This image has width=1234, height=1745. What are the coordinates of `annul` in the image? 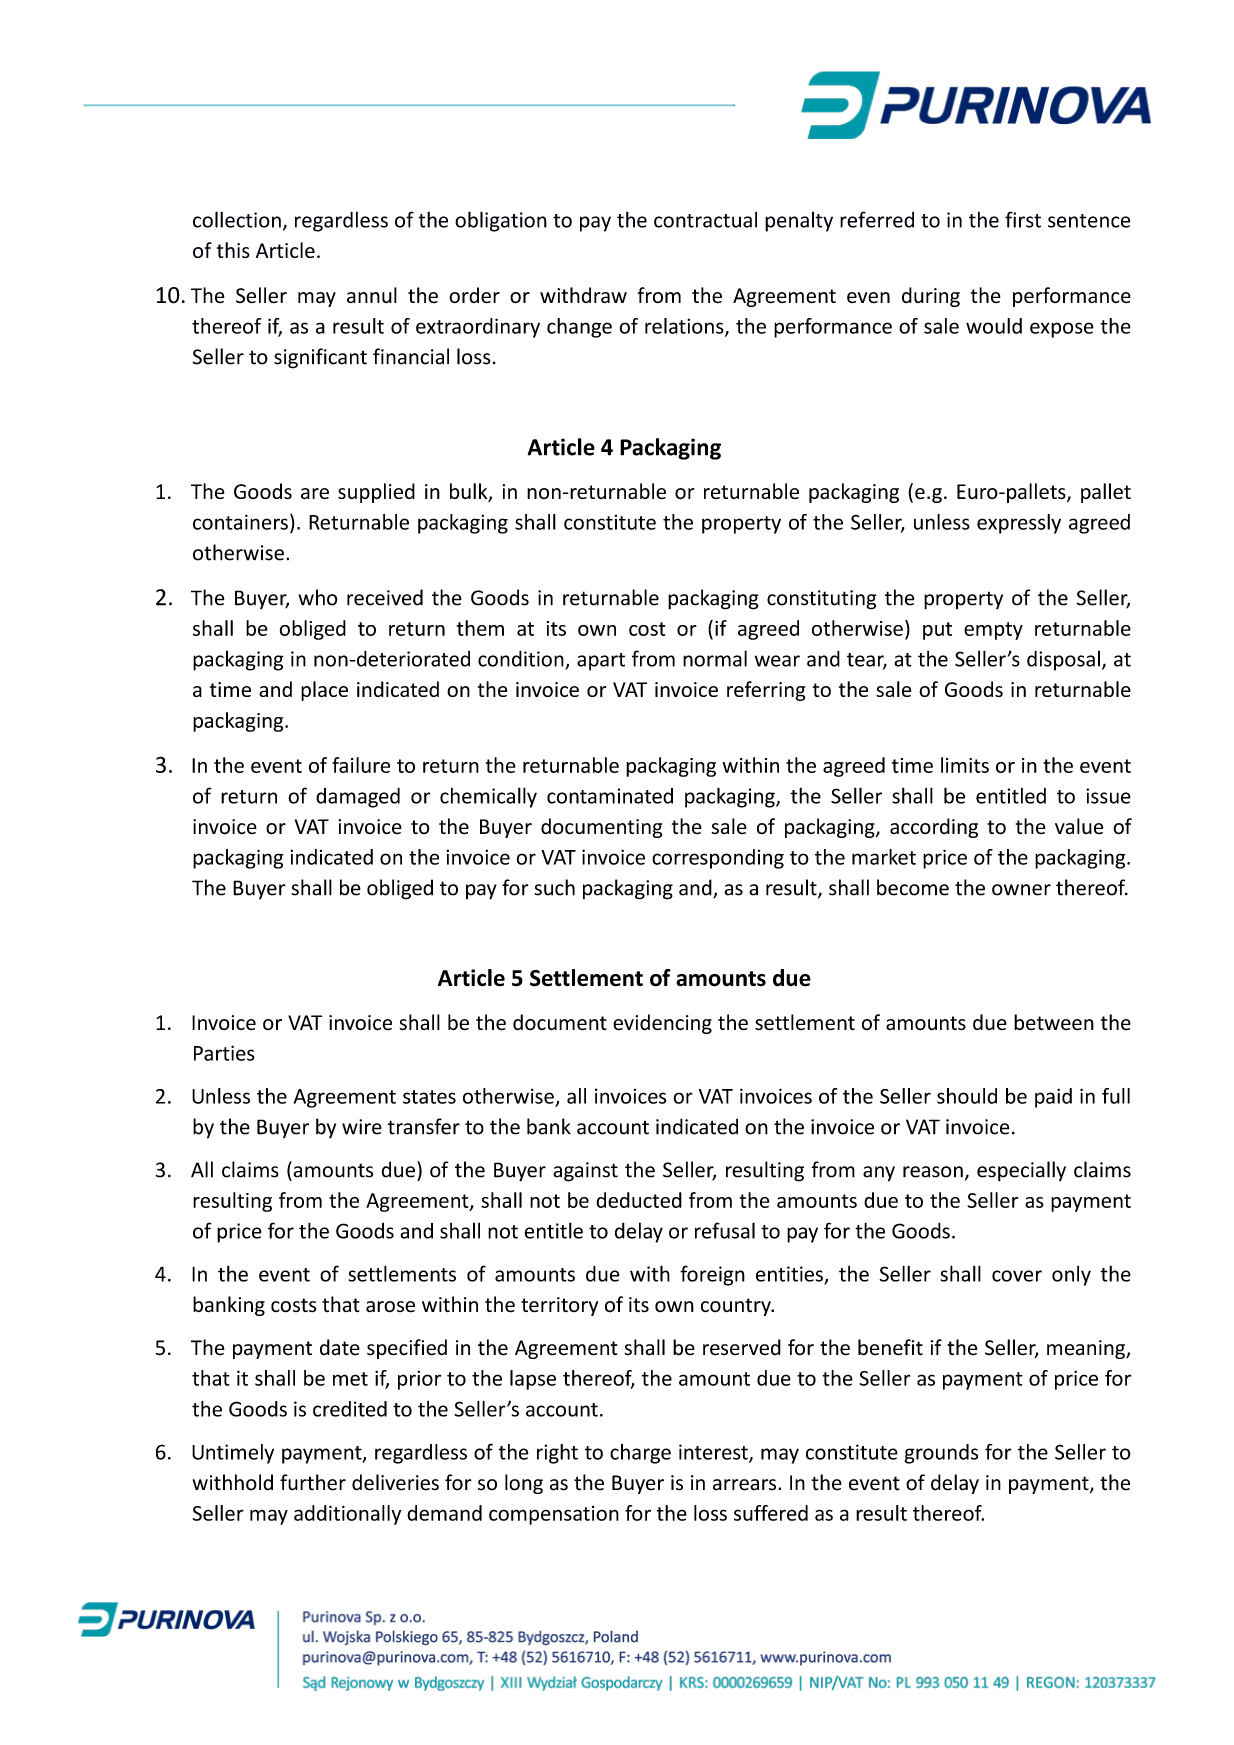 It's located at (372, 295).
